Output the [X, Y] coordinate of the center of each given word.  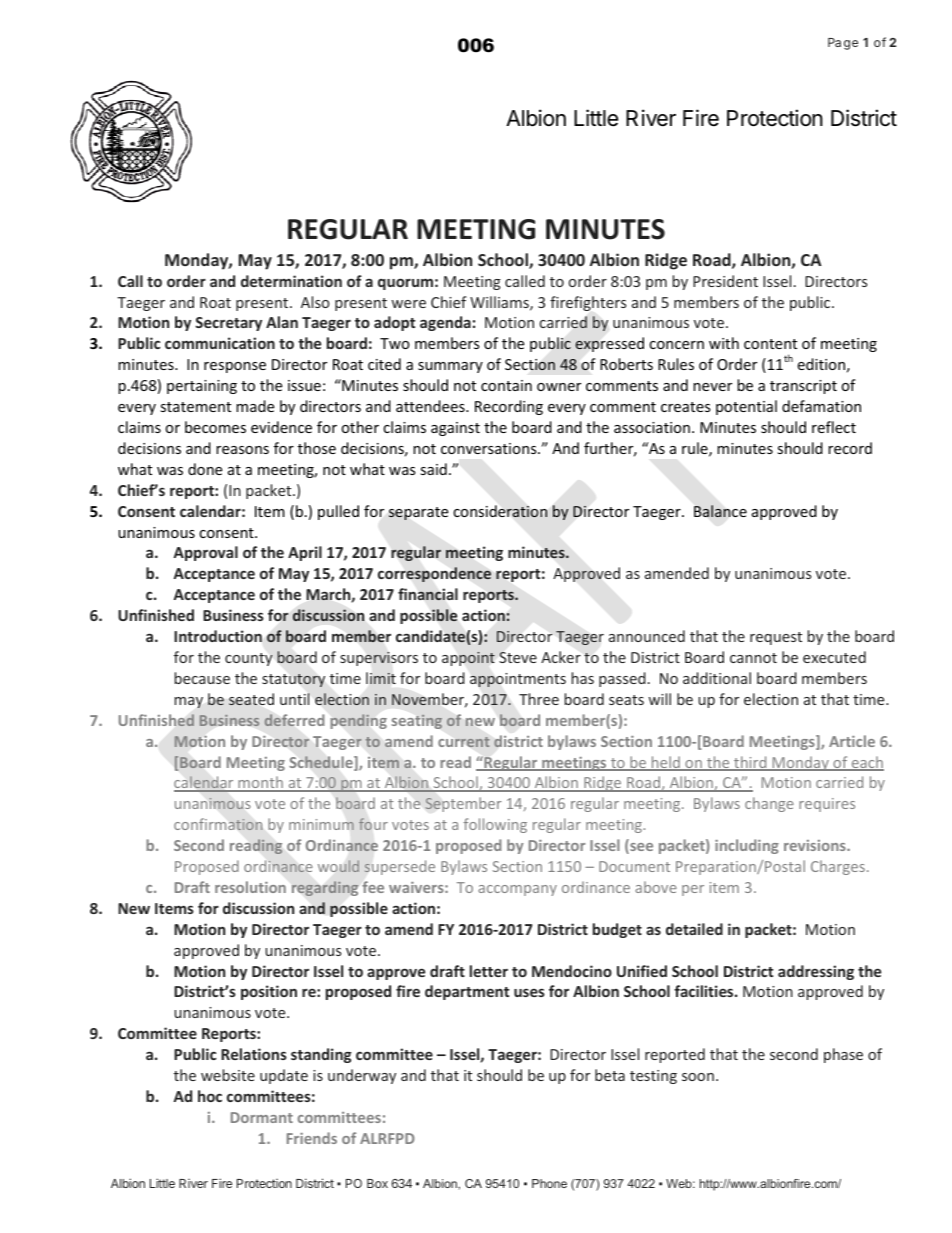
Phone [549, 1183]
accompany [517, 890]
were [408, 304]
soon [698, 1077]
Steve [518, 657]
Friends [312, 1138]
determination [291, 281]
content [770, 344]
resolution [250, 887]
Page [843, 44]
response [235, 367]
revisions [816, 845]
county [249, 659]
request [776, 638]
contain [506, 385]
